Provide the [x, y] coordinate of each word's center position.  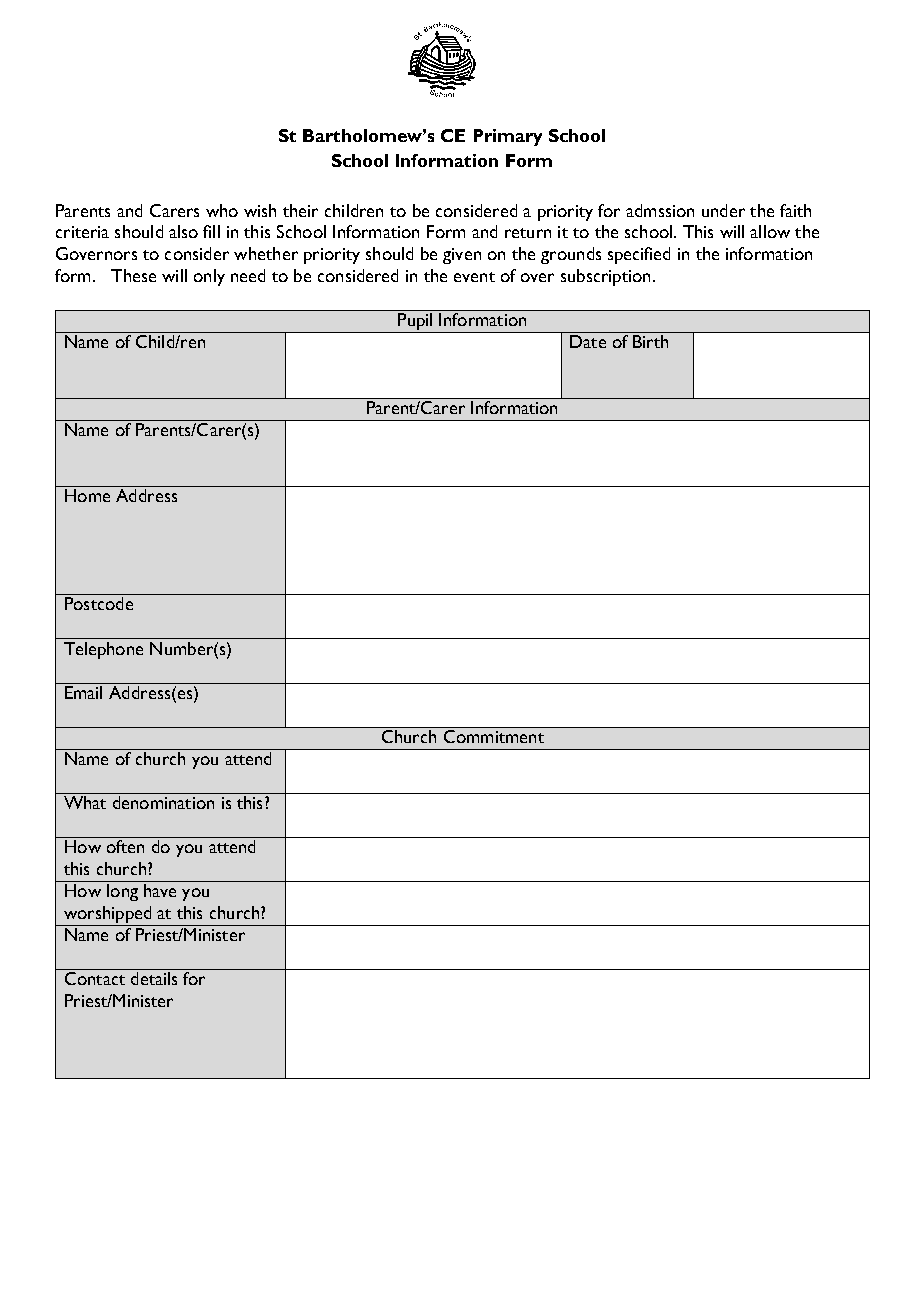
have [160, 890]
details [154, 978]
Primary [508, 137]
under [723, 210]
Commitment [493, 735]
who [222, 210]
